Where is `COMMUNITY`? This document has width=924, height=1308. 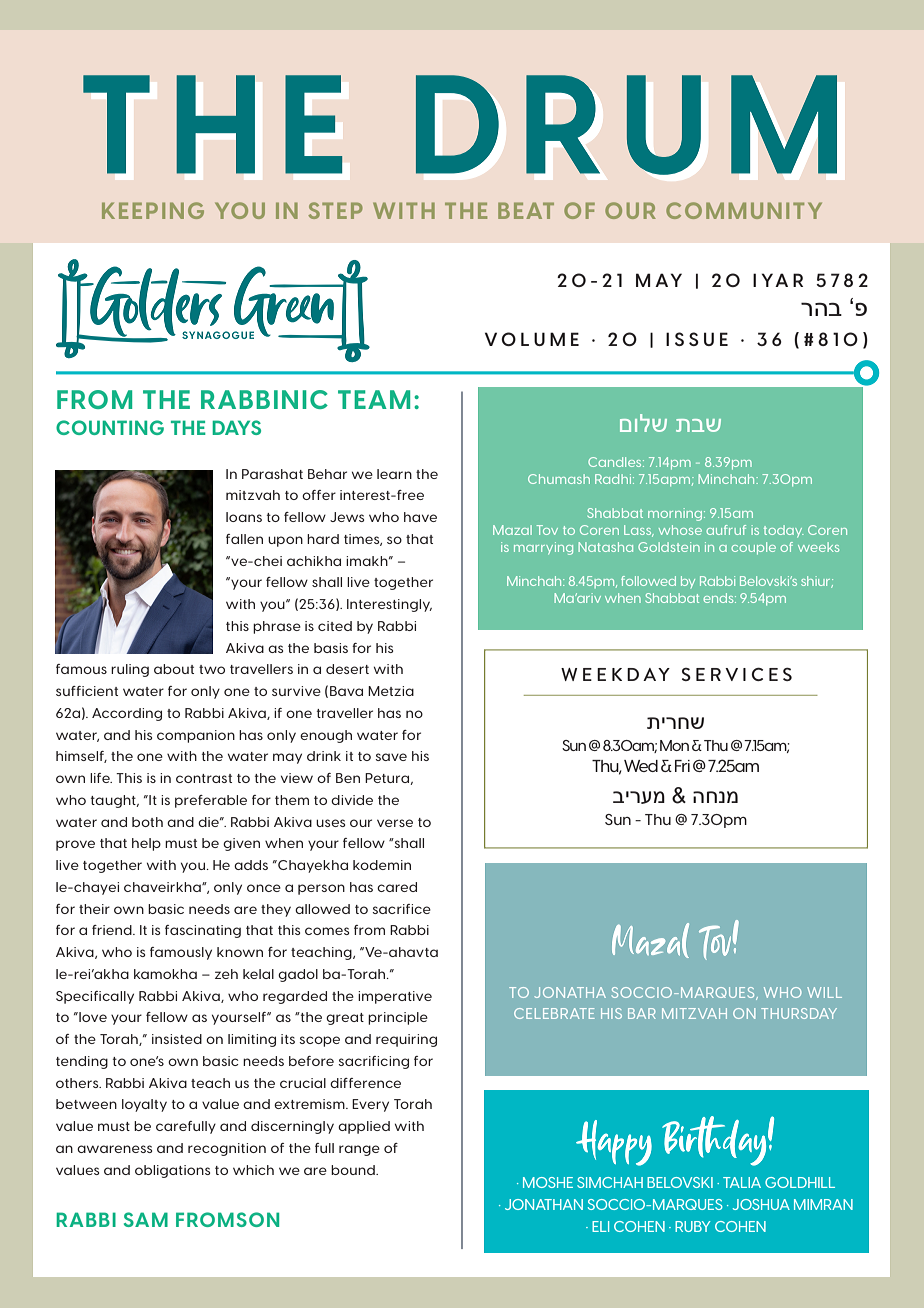
COMMUNITY is located at coordinates (744, 210).
